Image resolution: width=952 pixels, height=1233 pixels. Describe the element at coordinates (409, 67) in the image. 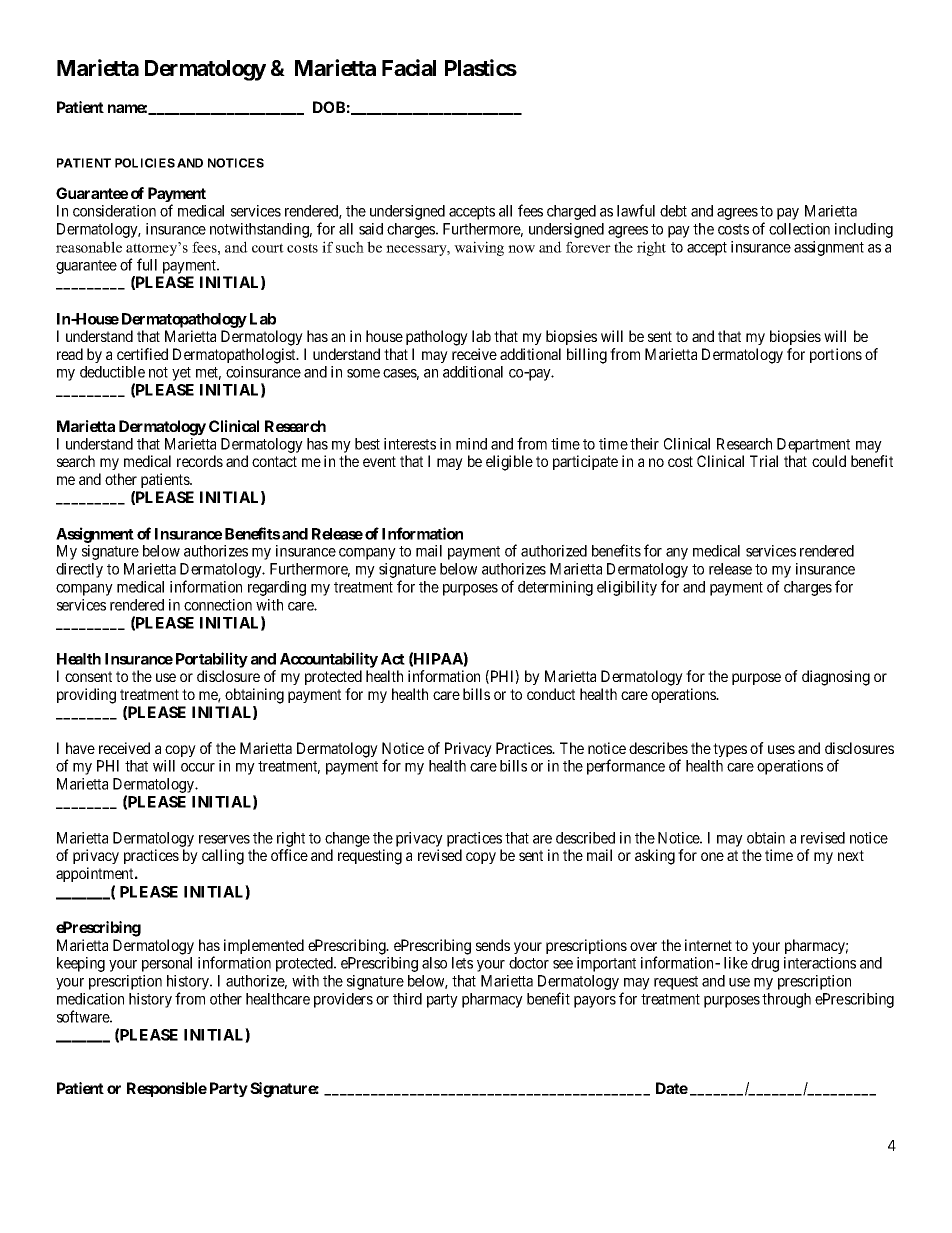

I see `Facial` at that location.
